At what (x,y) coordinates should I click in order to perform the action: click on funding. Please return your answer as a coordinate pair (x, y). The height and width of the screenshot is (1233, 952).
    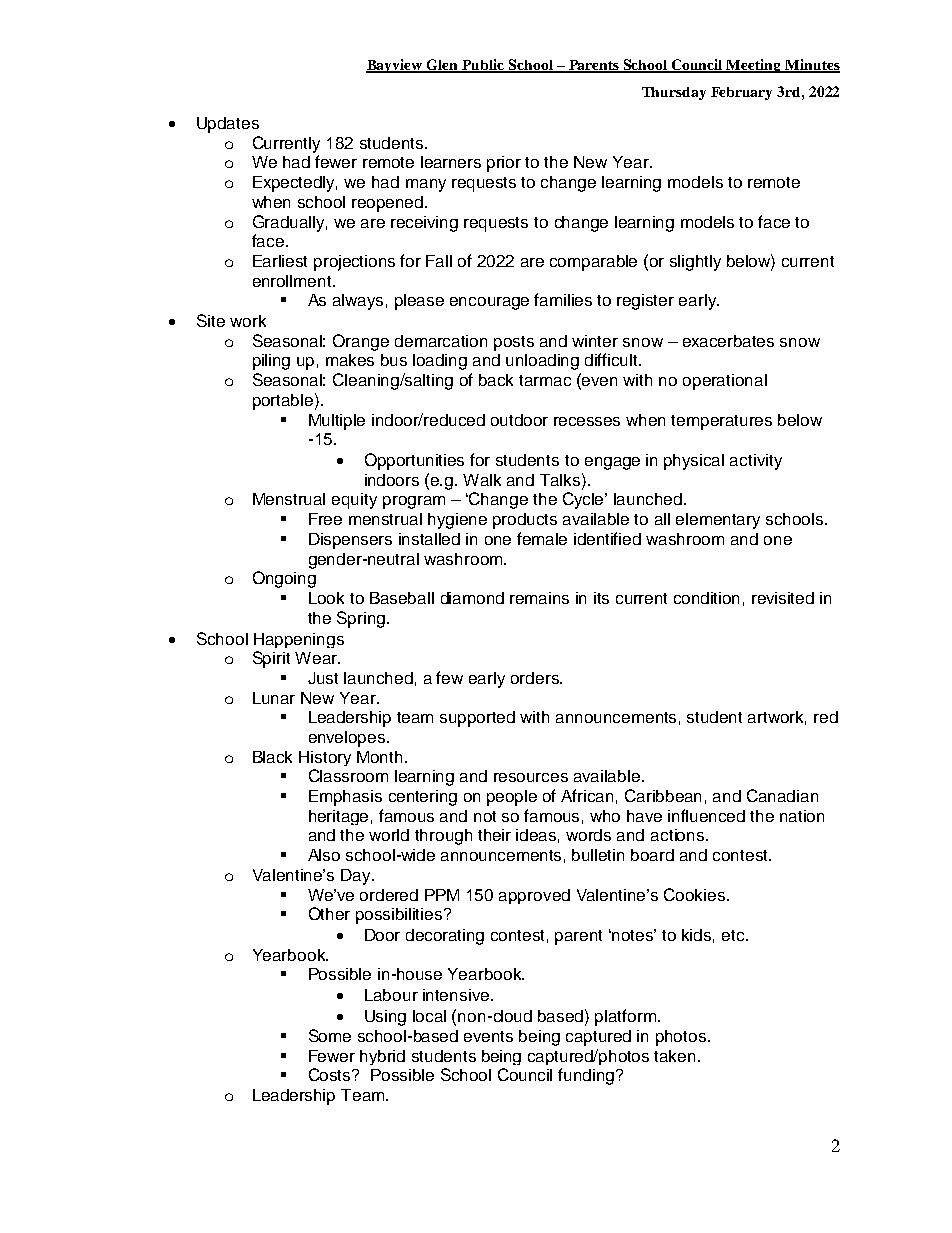
    Looking at the image, I should click on (587, 1076).
